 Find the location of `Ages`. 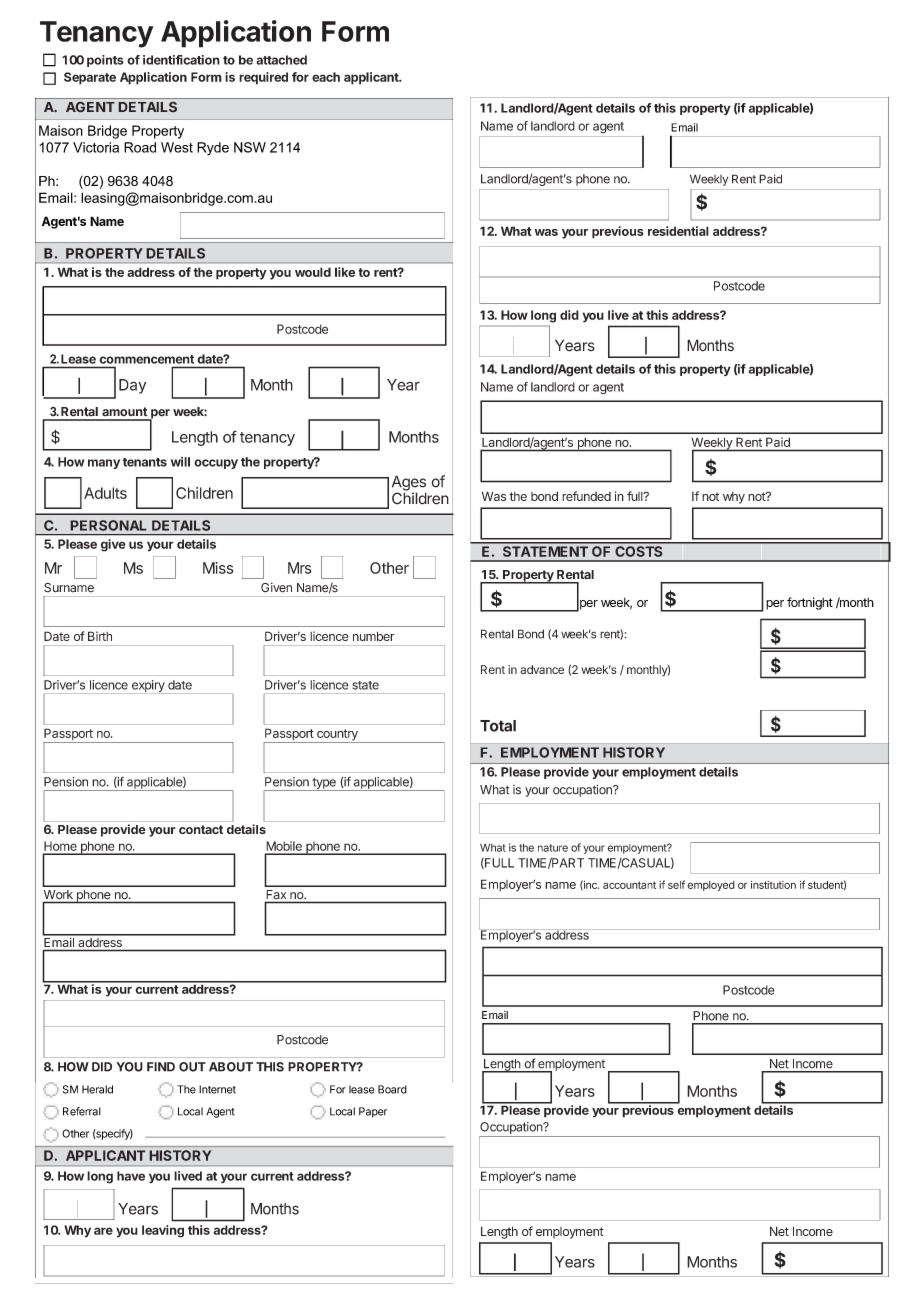

Ages is located at coordinates (409, 484).
